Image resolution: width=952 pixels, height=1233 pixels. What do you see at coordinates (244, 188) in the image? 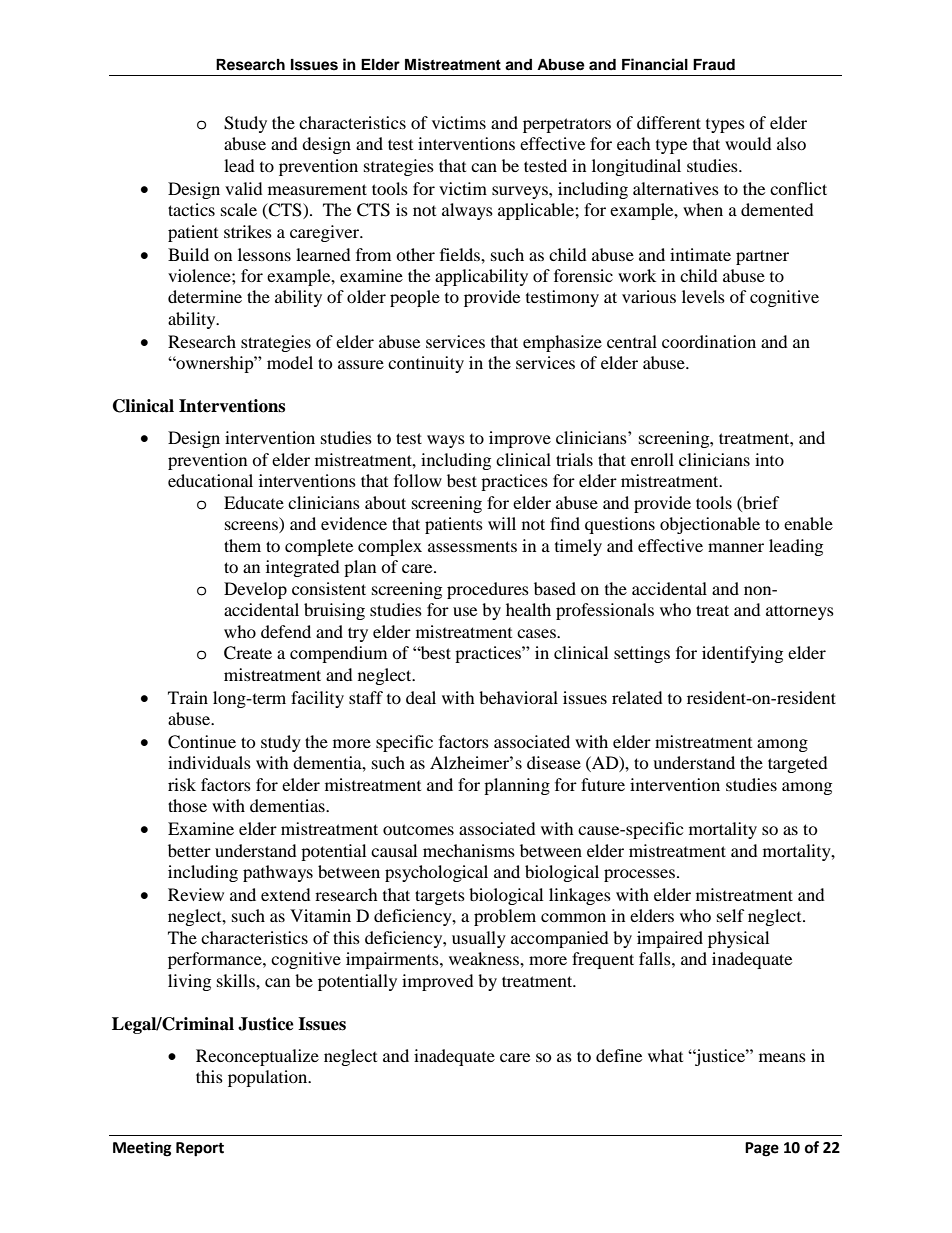
I see `valid` at bounding box center [244, 188].
